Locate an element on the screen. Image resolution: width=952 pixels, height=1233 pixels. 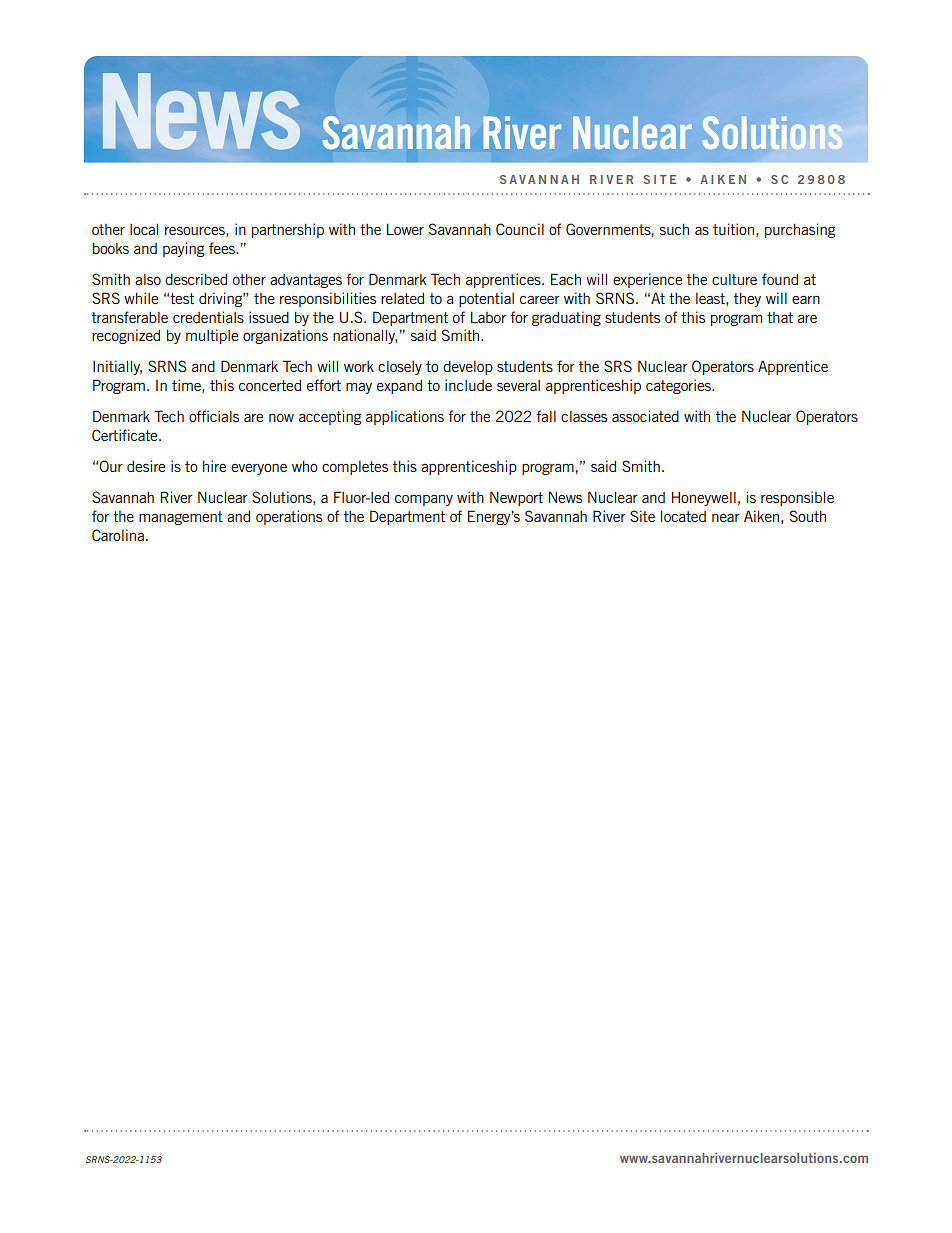
concerted is located at coordinates (270, 385).
